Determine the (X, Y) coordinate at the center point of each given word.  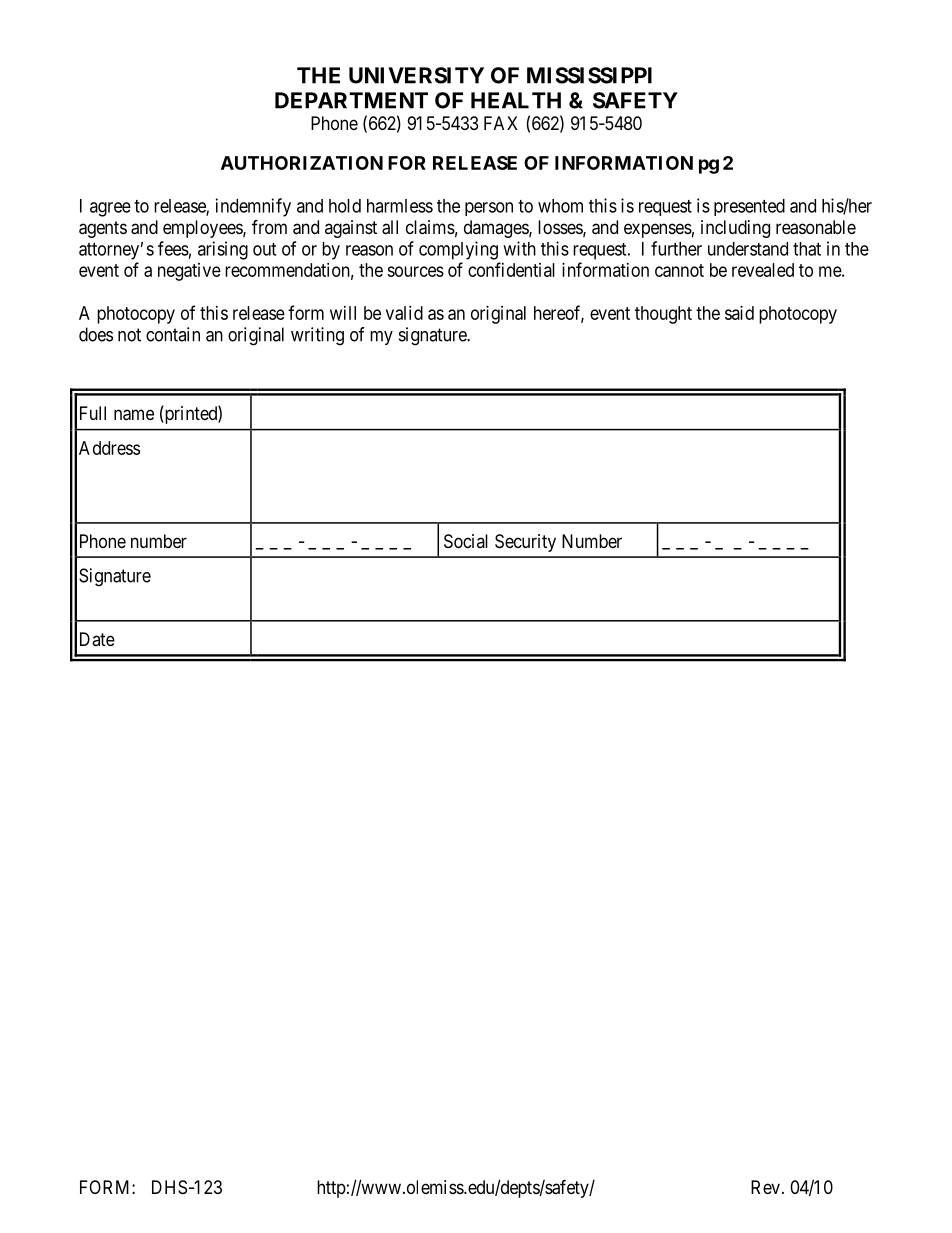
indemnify (253, 207)
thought (663, 315)
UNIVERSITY (416, 75)
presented (749, 207)
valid (404, 313)
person (489, 209)
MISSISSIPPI (589, 75)
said (739, 313)
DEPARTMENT (351, 100)
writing (317, 336)
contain (173, 334)
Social (466, 541)
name (134, 415)
